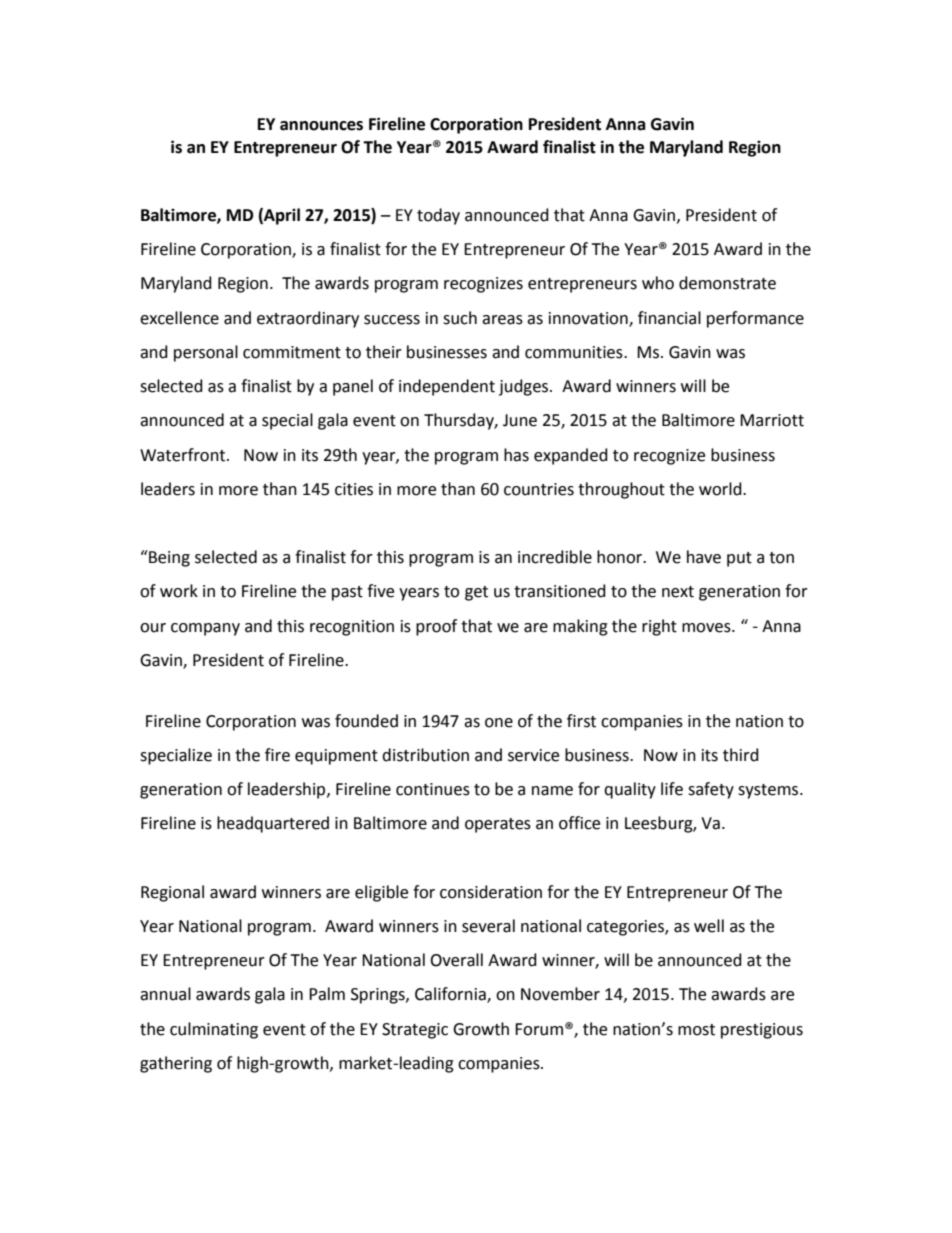  Describe the element at coordinates (214, 1030) in the document. I see `culminating` at that location.
